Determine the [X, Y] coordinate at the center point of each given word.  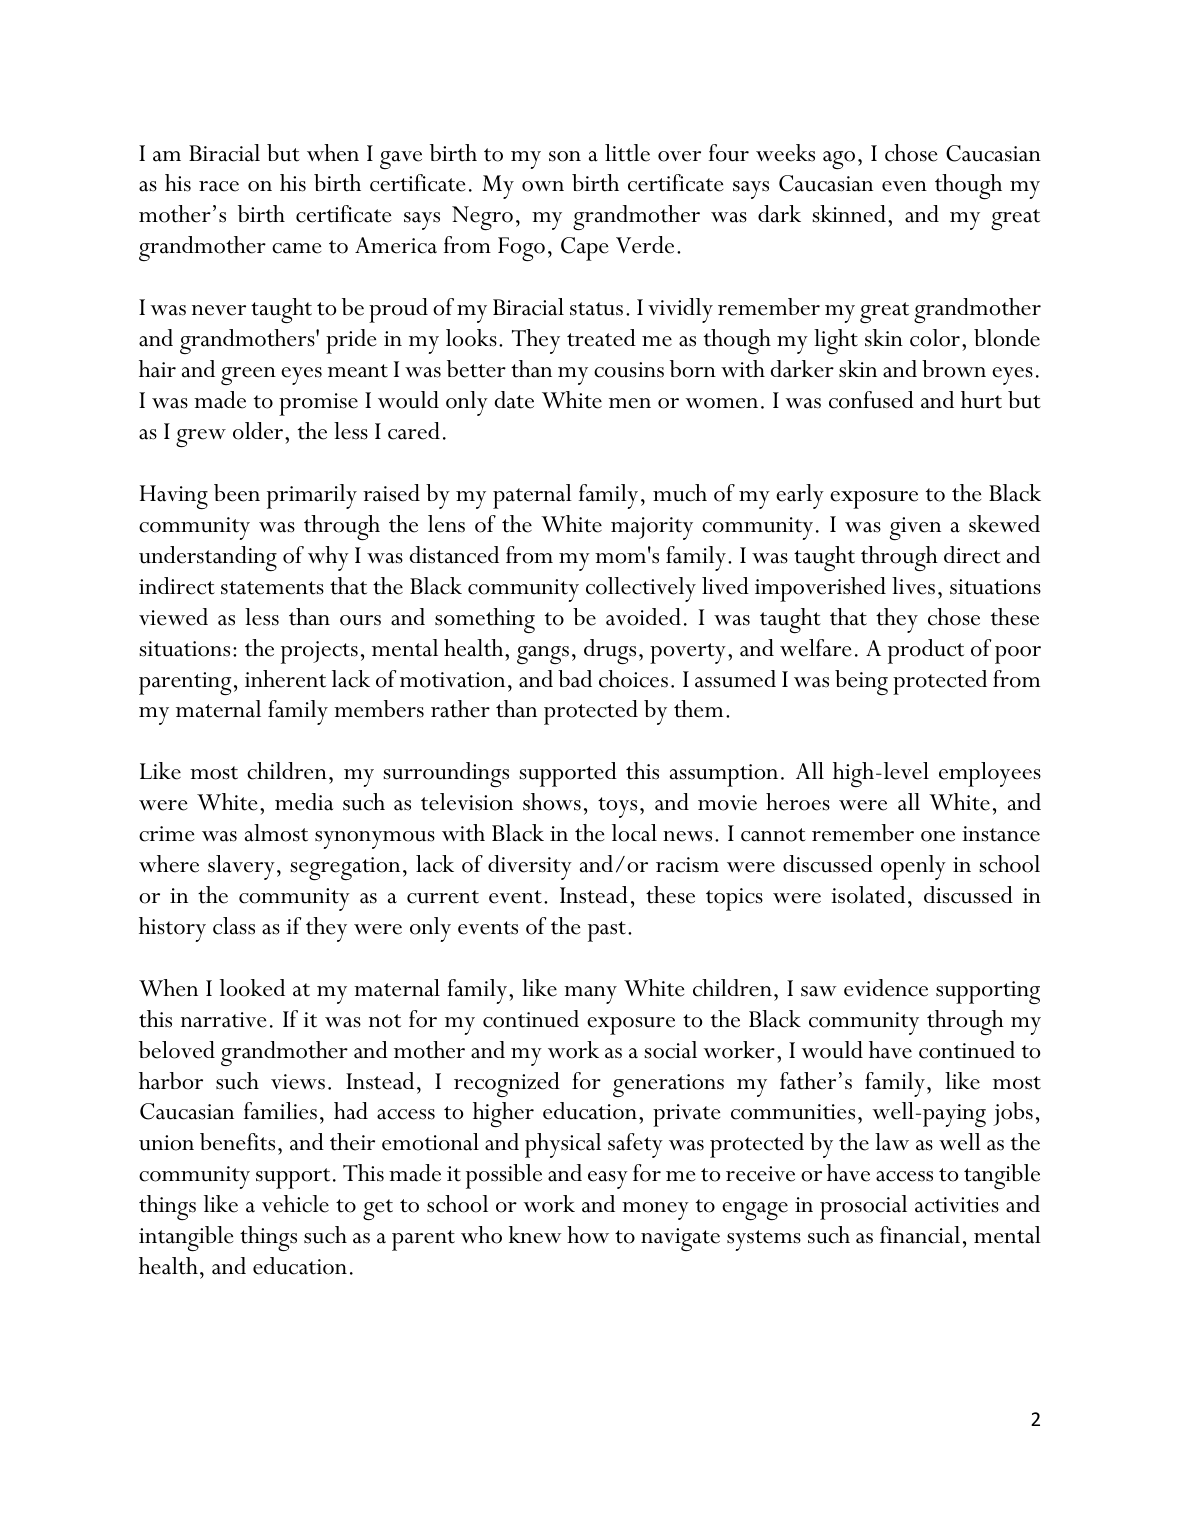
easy [608, 1180]
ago [839, 160]
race [219, 186]
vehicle [295, 1204]
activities [957, 1205]
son [565, 156]
